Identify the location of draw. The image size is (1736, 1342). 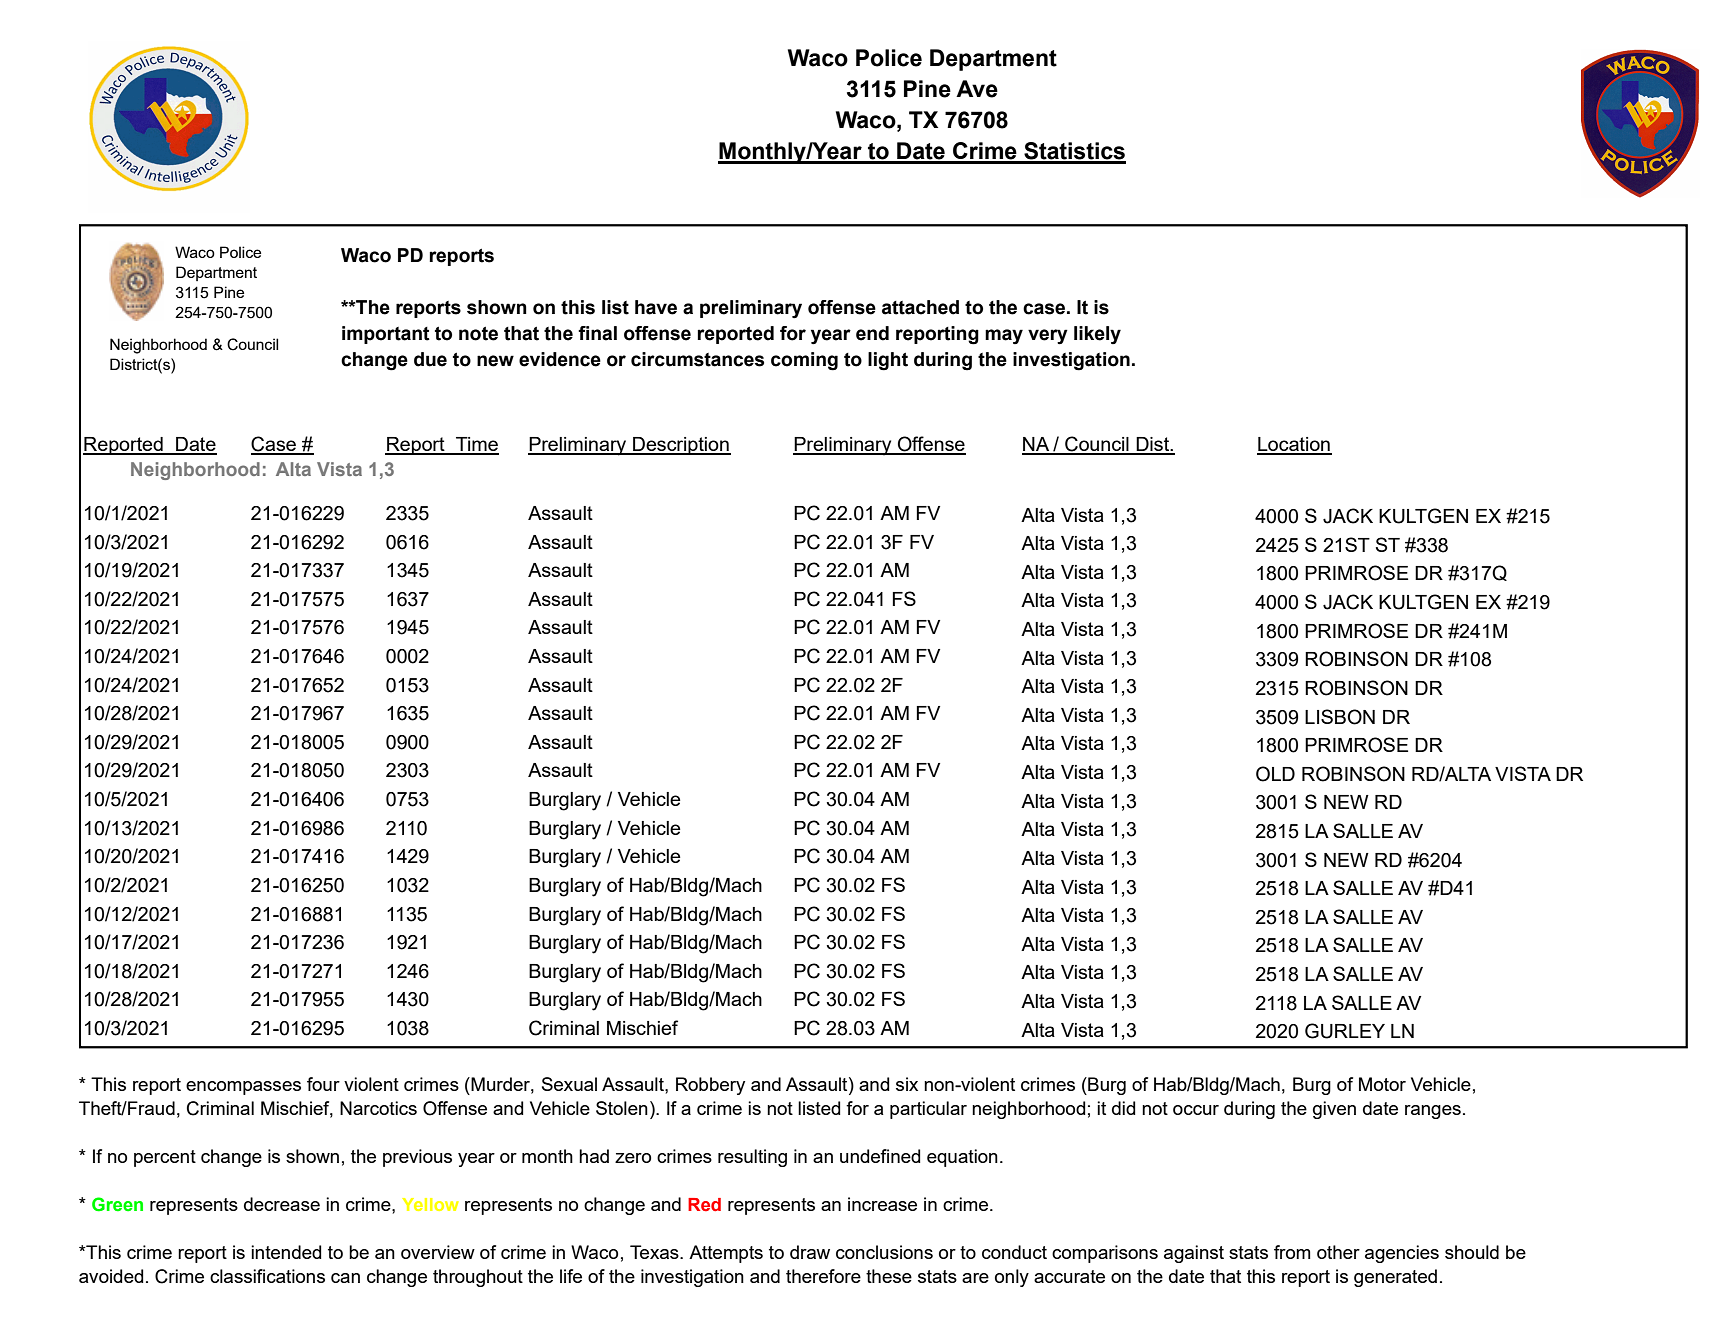
(810, 1252).
